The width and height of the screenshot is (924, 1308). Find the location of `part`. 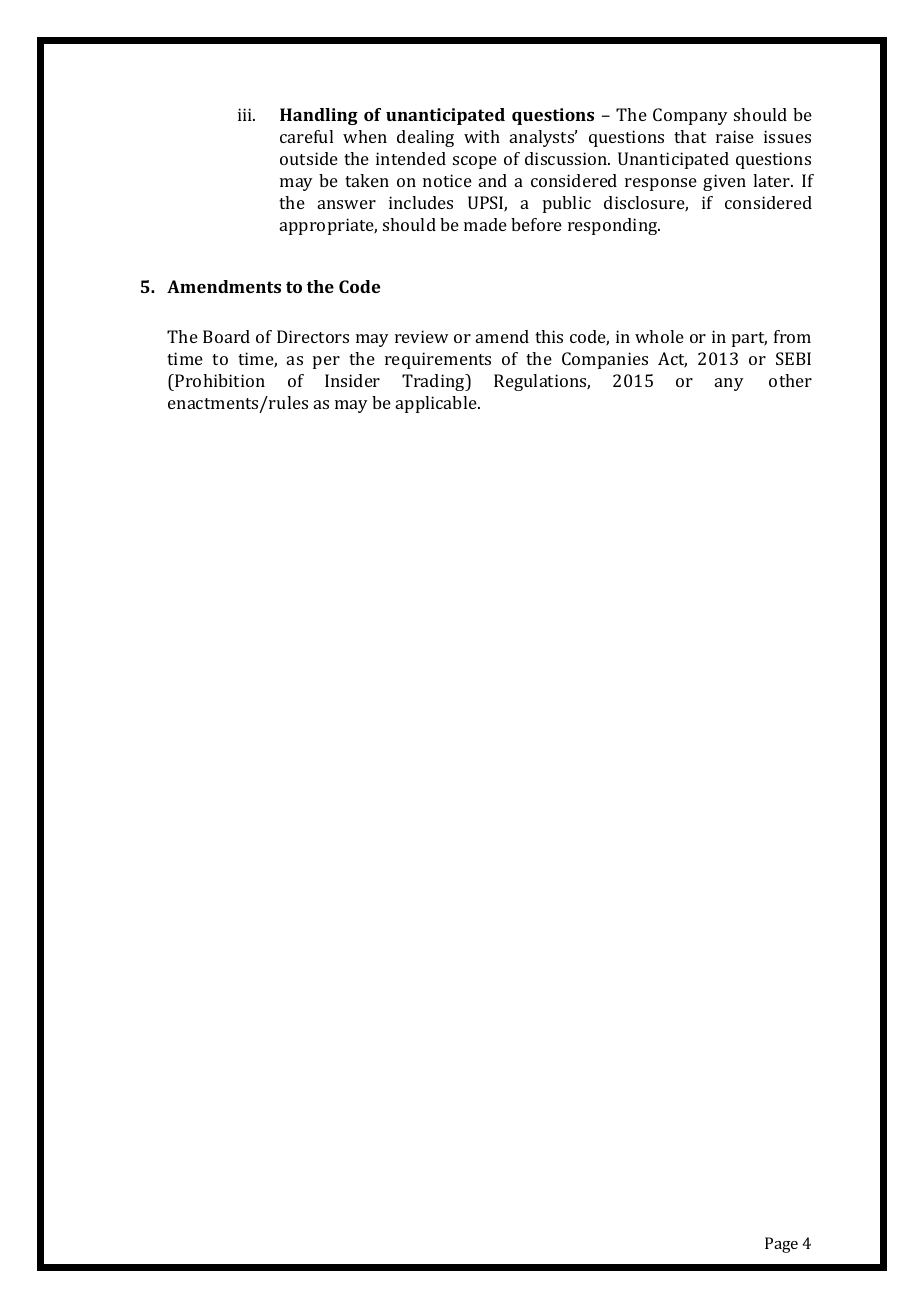

part is located at coordinates (749, 339).
